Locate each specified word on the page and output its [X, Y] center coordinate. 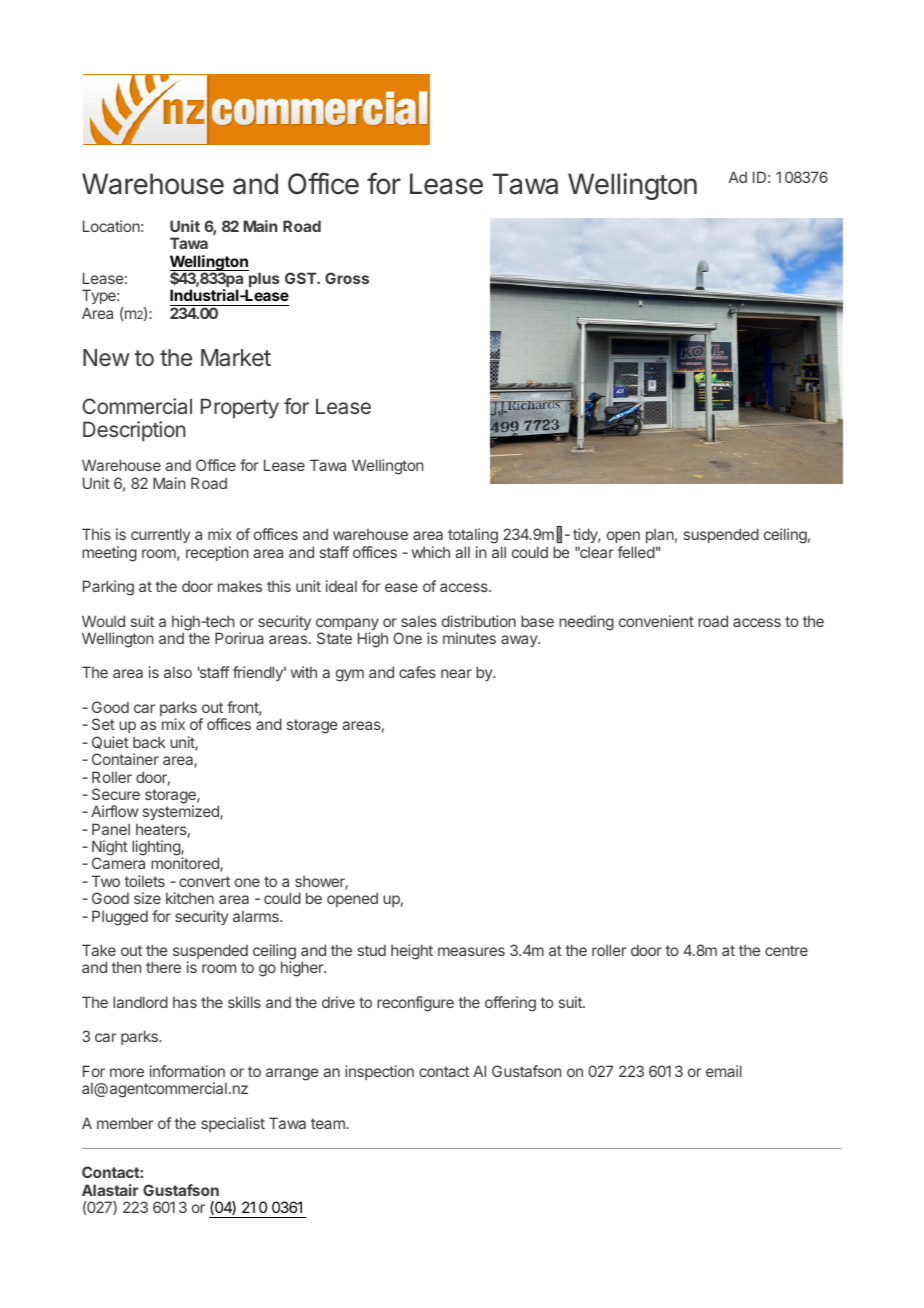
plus [263, 281]
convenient [656, 621]
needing [586, 623]
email [724, 1071]
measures [471, 951]
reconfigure [415, 1004]
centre [786, 950]
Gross [347, 278]
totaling [473, 537]
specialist [233, 1124]
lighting [157, 848]
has [185, 1002]
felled [636, 552]
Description [134, 431]
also [178, 672]
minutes [469, 638]
